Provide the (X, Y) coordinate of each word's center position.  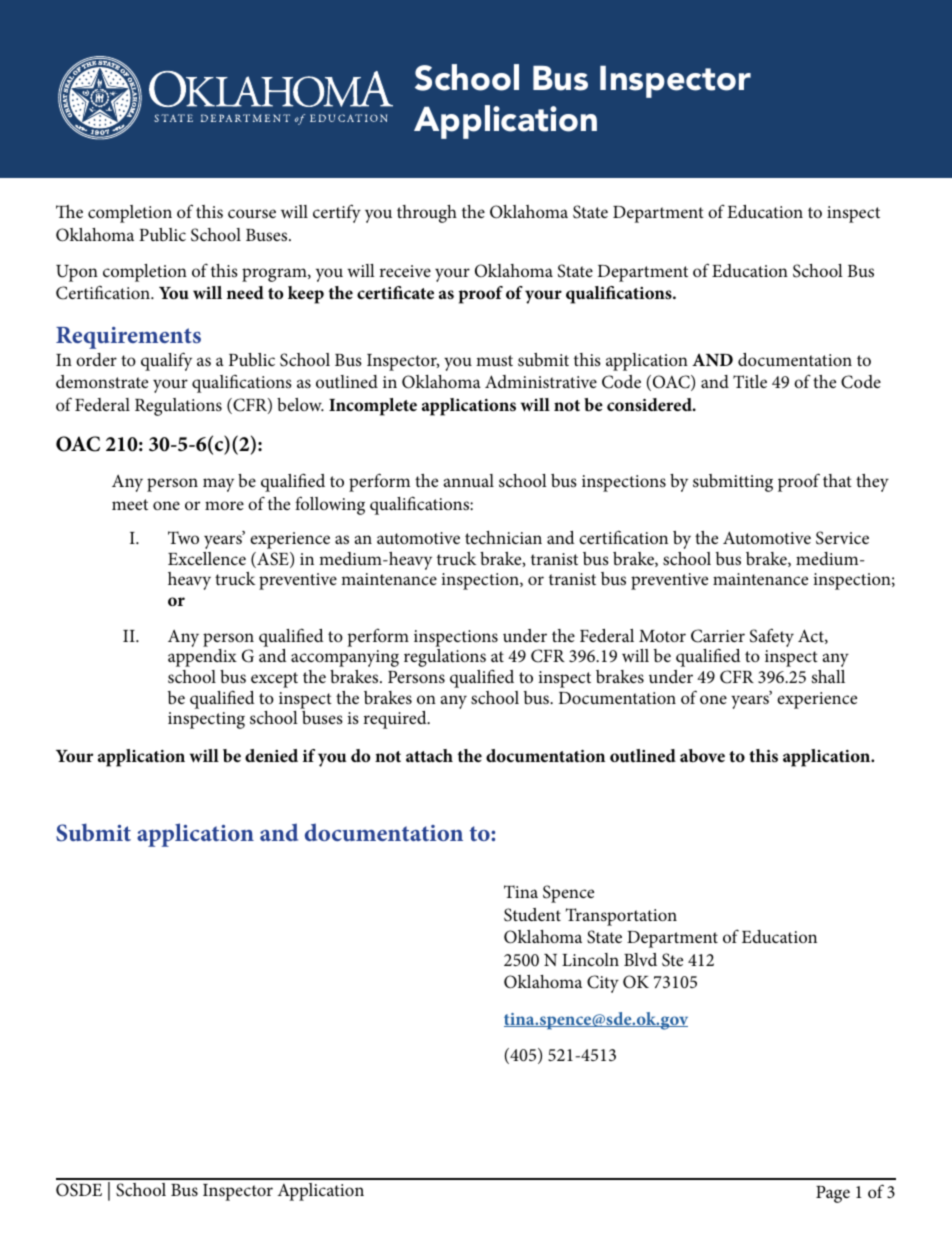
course (252, 213)
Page (833, 1194)
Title (750, 381)
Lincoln (590, 959)
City (603, 984)
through (427, 214)
